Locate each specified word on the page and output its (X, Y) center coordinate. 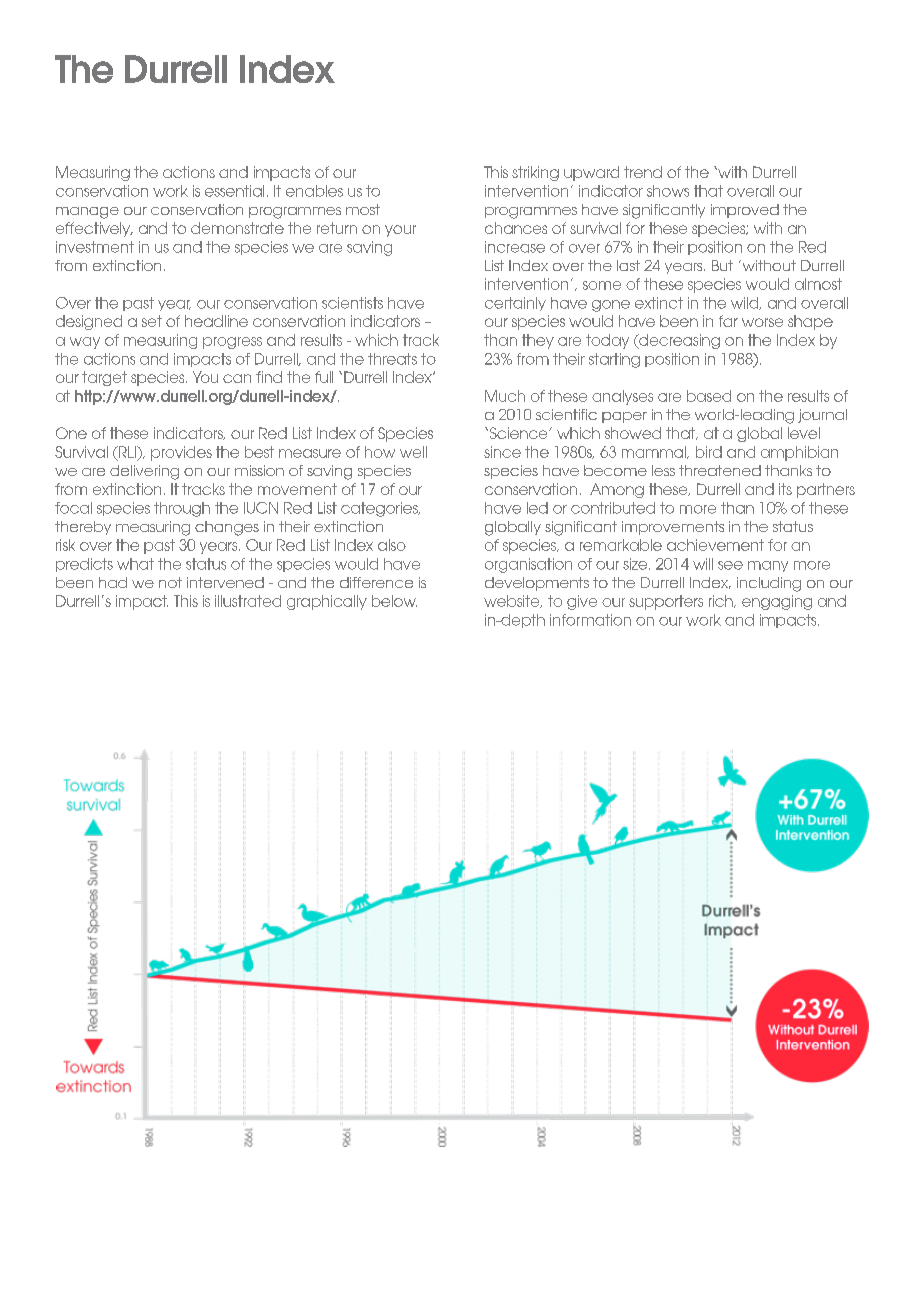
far (728, 321)
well (413, 452)
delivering (144, 472)
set (152, 321)
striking (535, 173)
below (394, 601)
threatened (720, 470)
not (170, 582)
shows (668, 191)
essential (234, 191)
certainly (515, 304)
